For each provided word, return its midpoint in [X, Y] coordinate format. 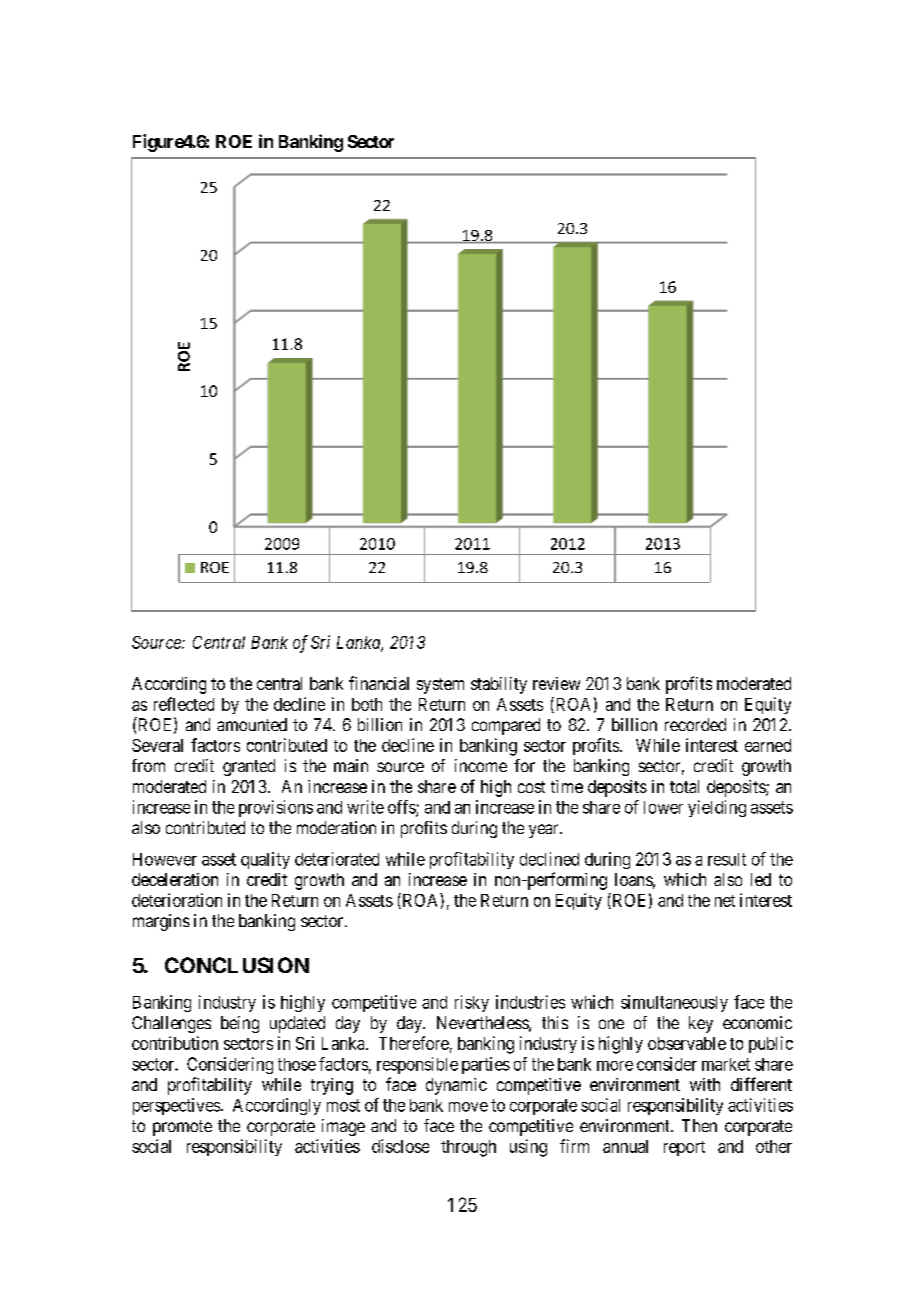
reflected [184, 704]
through [468, 1148]
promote [182, 1128]
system [440, 686]
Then [699, 1125]
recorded [695, 724]
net [725, 901]
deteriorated [337, 859]
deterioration [177, 900]
